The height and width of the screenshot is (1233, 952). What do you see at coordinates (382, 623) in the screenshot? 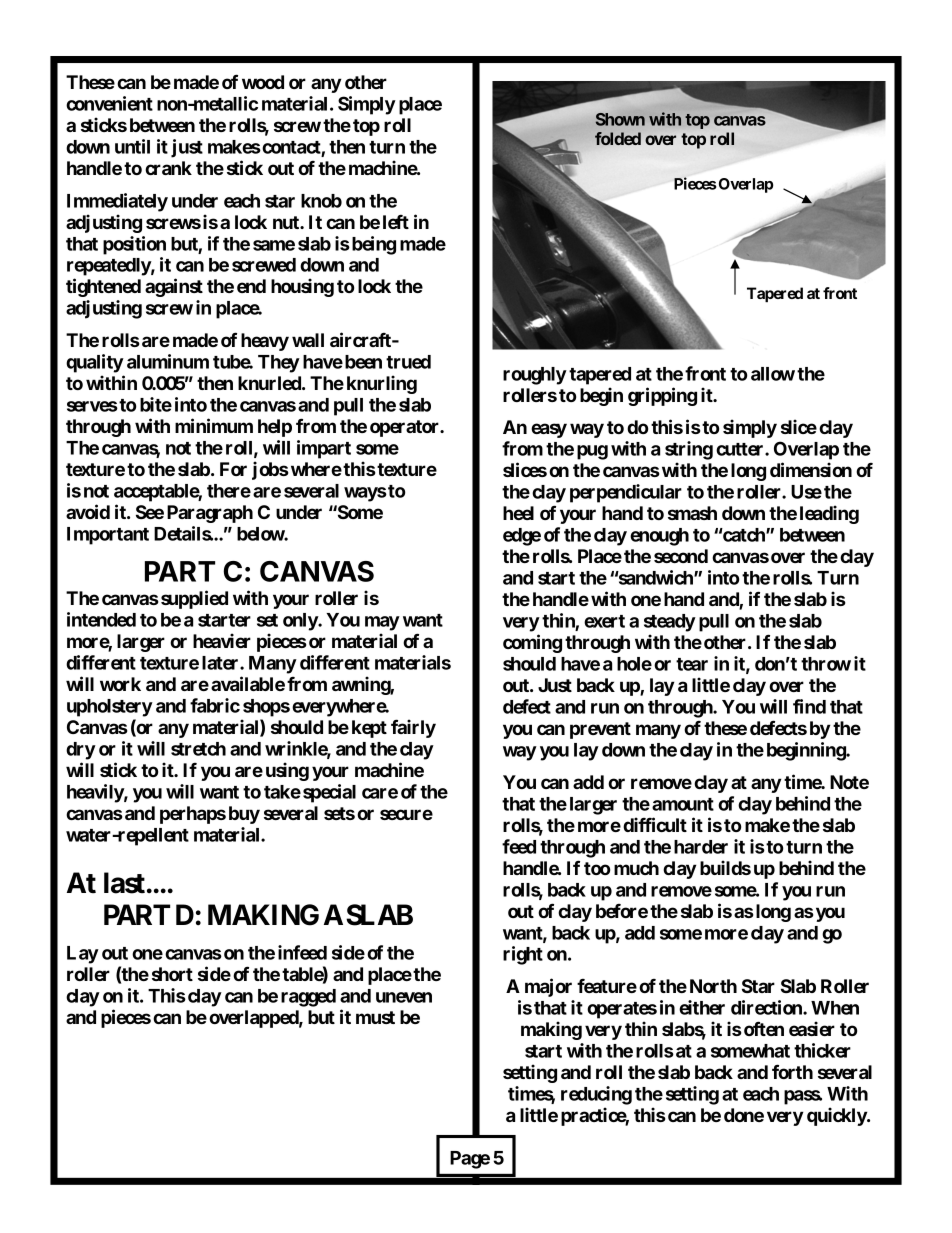
I see `may` at bounding box center [382, 623].
